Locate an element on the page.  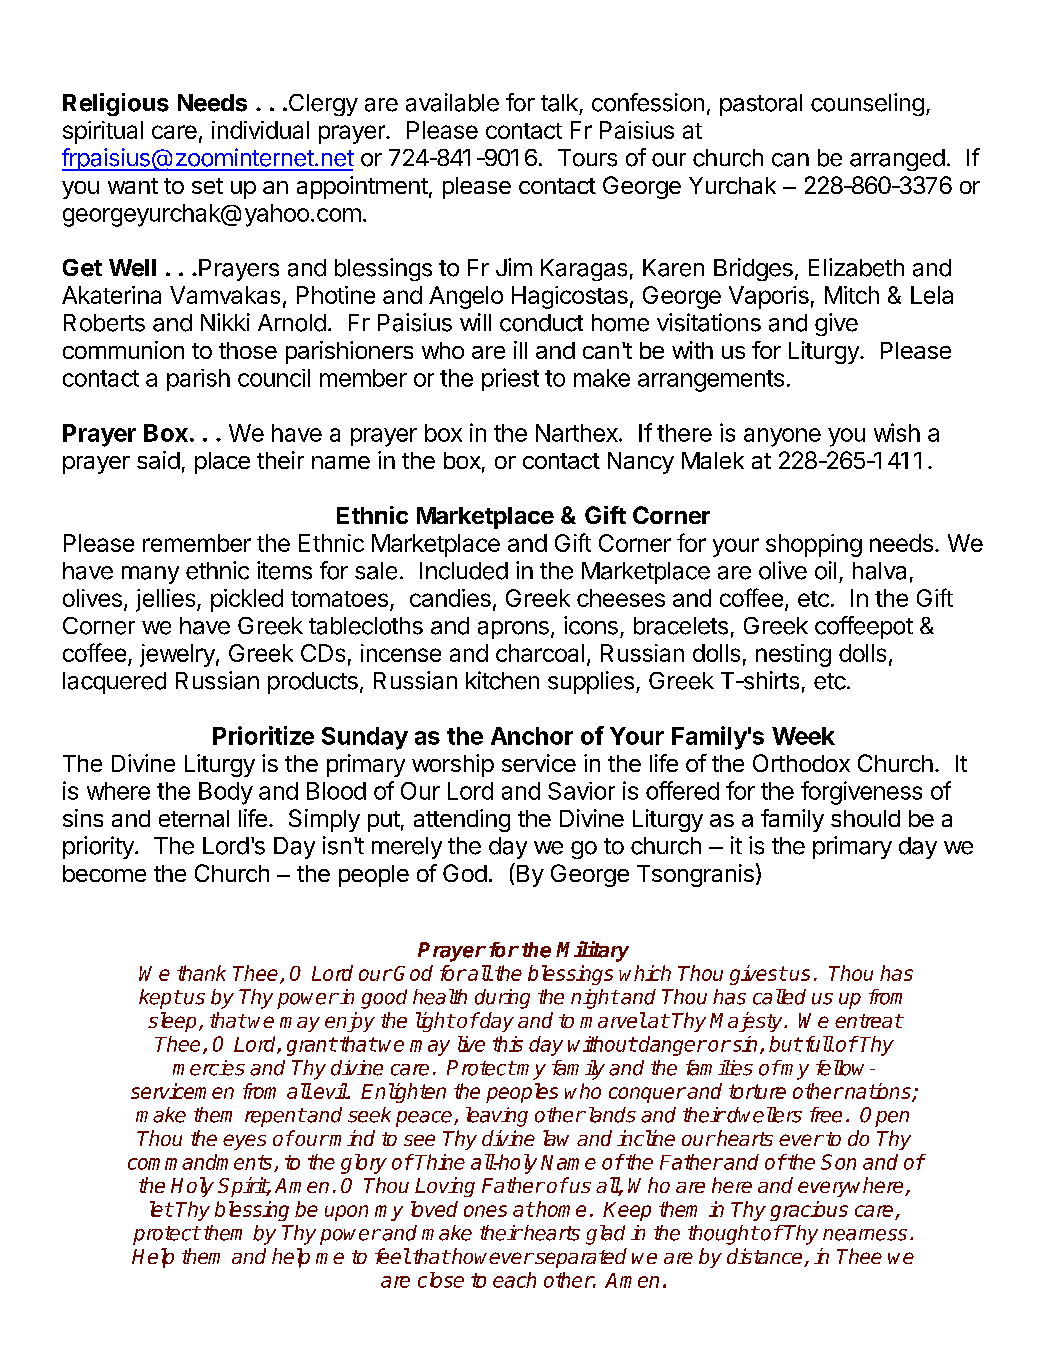
thank is located at coordinates (201, 973).
